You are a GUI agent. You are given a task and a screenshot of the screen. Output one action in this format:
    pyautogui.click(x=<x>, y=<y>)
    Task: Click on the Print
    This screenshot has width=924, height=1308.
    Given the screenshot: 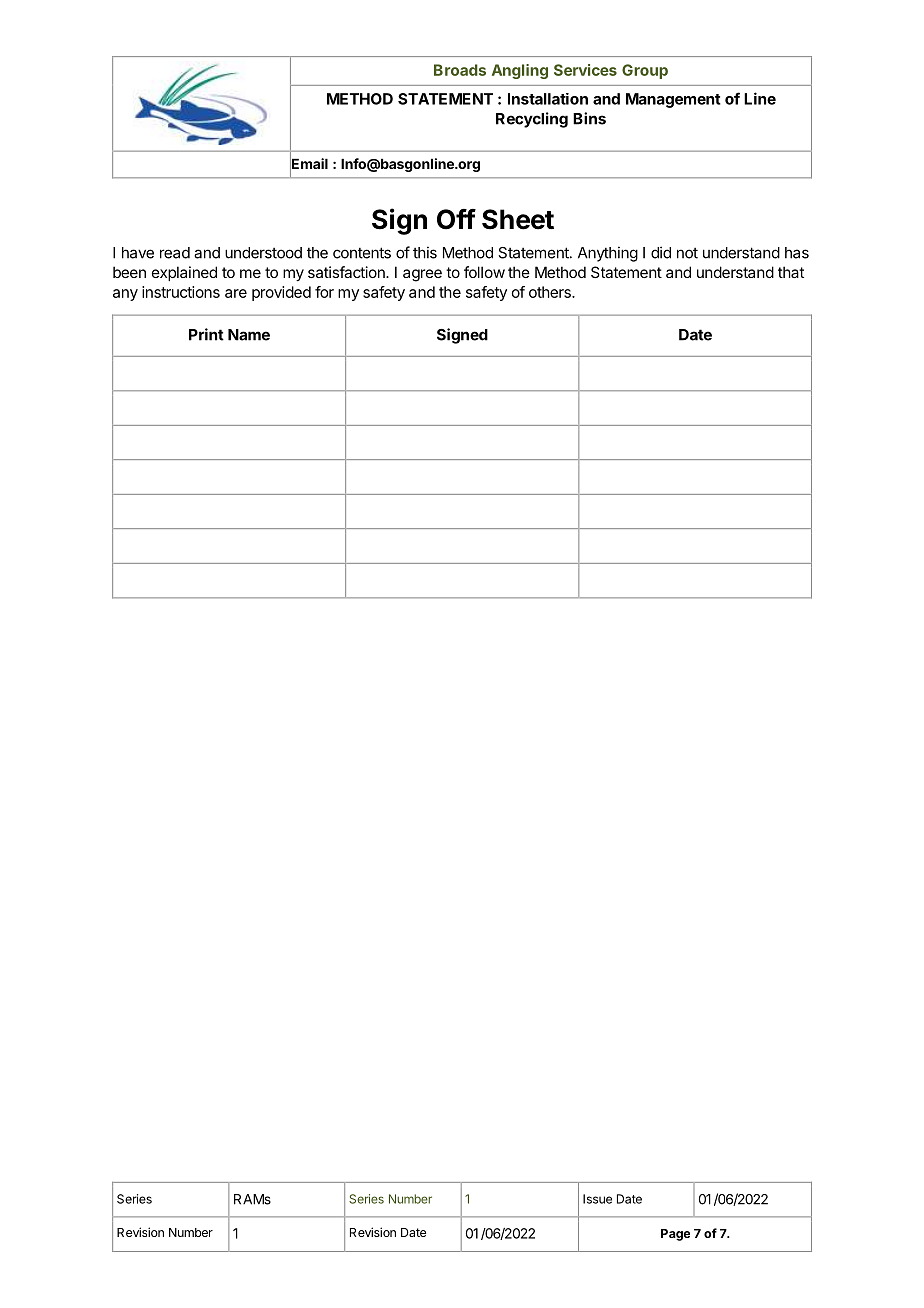 What is the action you would take?
    pyautogui.click(x=206, y=334)
